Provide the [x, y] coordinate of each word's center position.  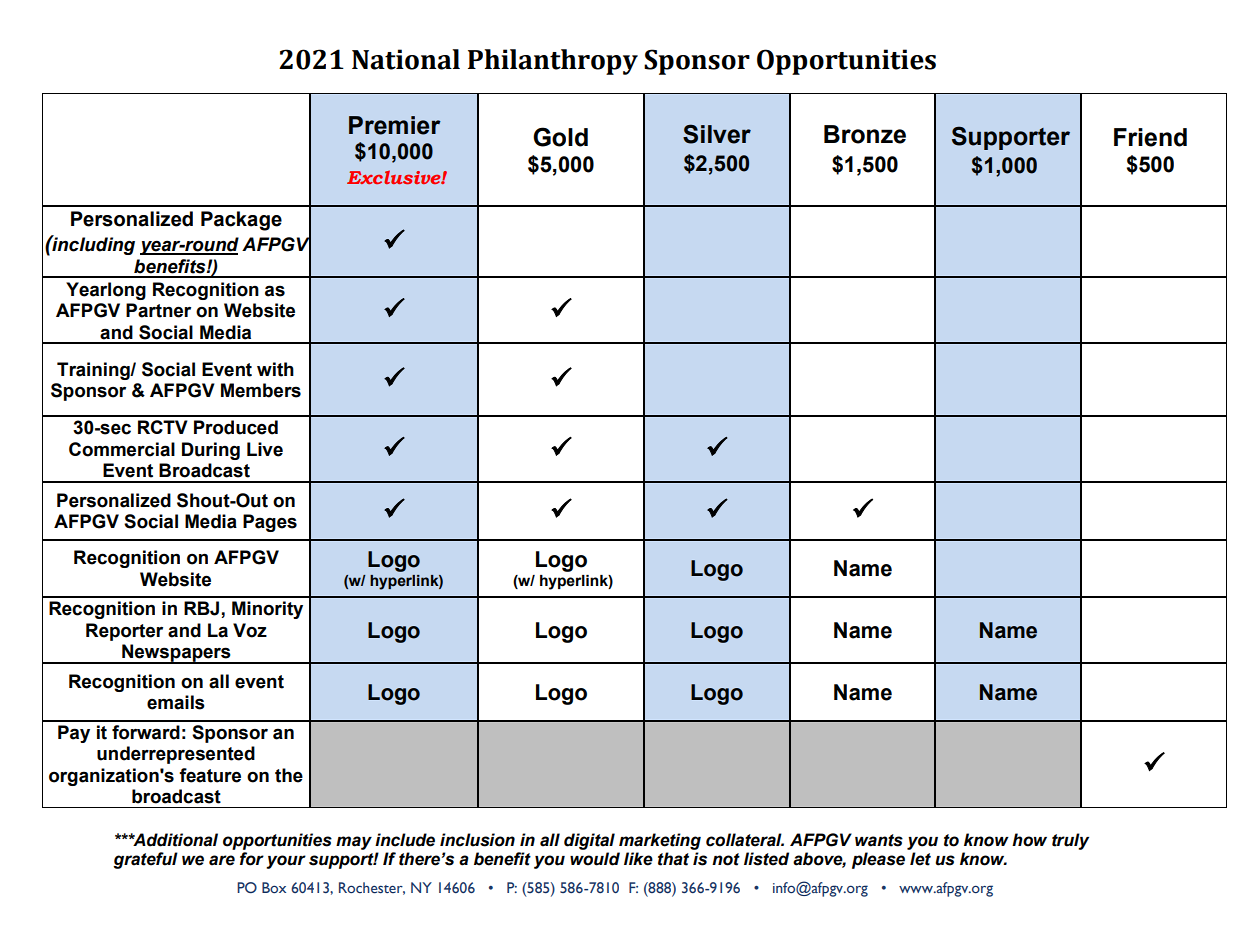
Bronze [865, 134]
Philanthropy [553, 62]
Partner [158, 310]
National [406, 59]
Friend [1150, 137]
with [275, 369]
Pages [270, 523]
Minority [267, 610]
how [1029, 840]
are [222, 860]
